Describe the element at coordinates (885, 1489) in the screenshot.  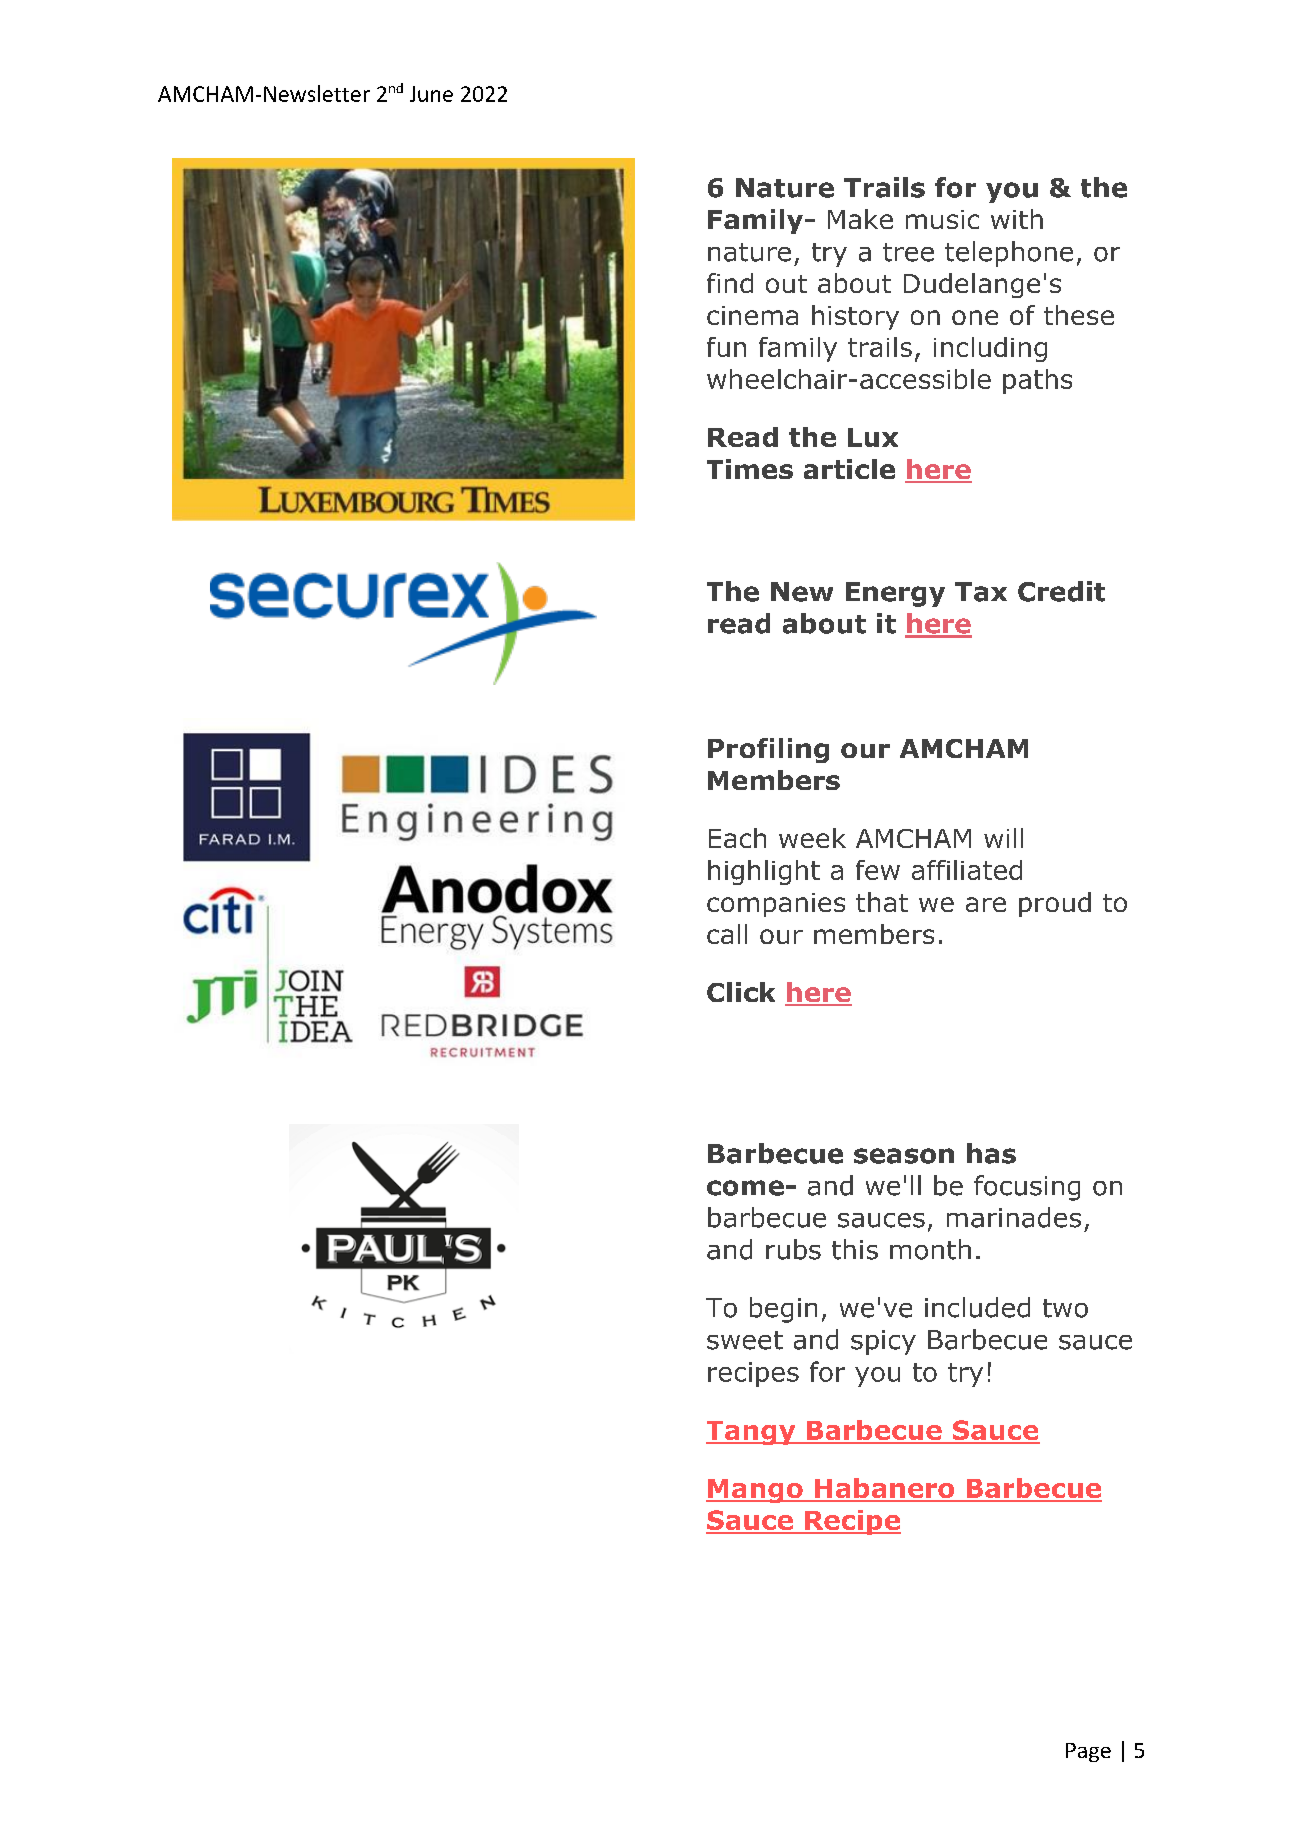
I see `Habanero` at that location.
